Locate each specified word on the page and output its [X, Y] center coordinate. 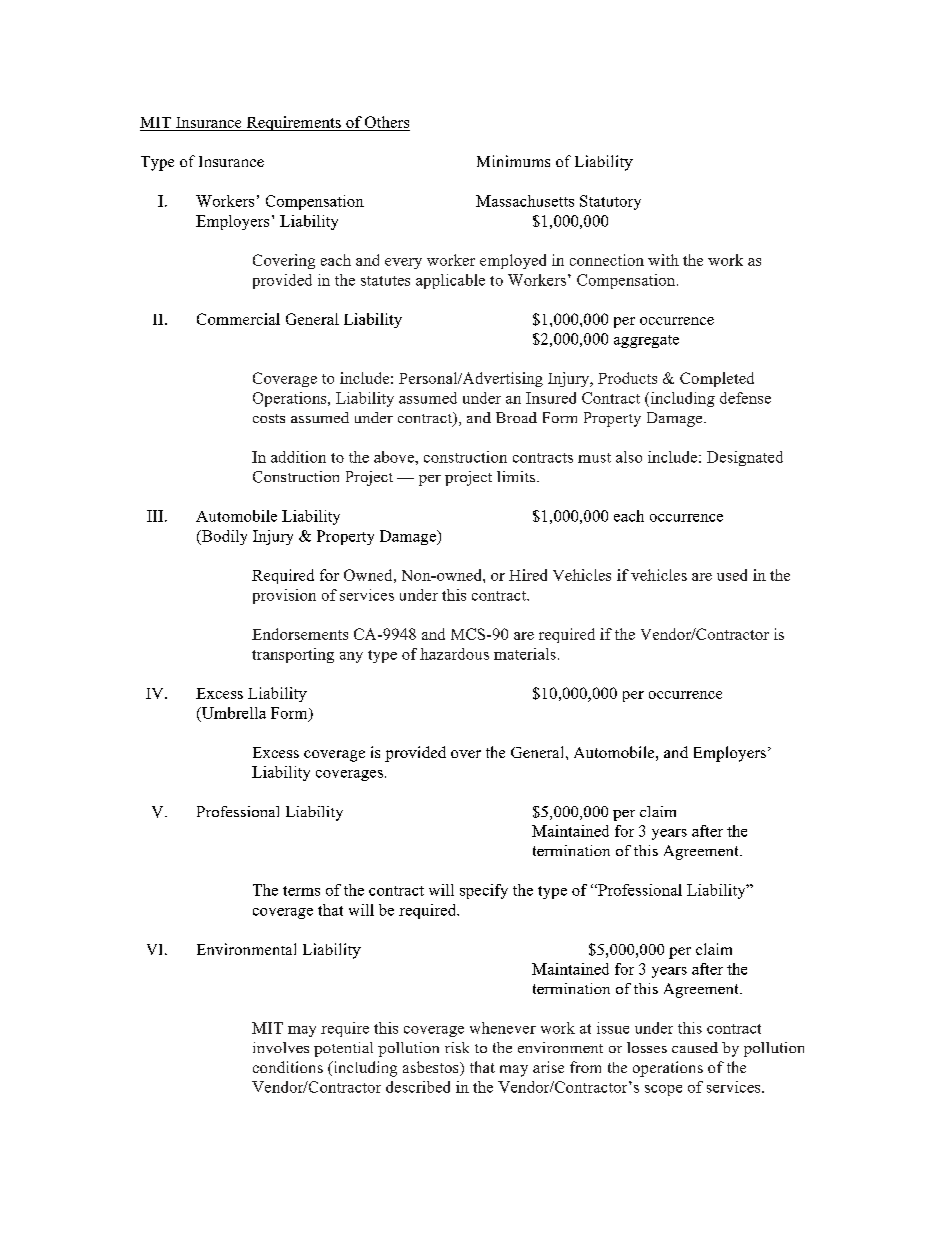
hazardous [454, 654]
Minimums [513, 161]
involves [281, 1047]
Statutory [610, 202]
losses [647, 1047]
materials [525, 654]
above [395, 457]
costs [269, 418]
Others [387, 122]
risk [457, 1047]
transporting [293, 655]
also [629, 457]
